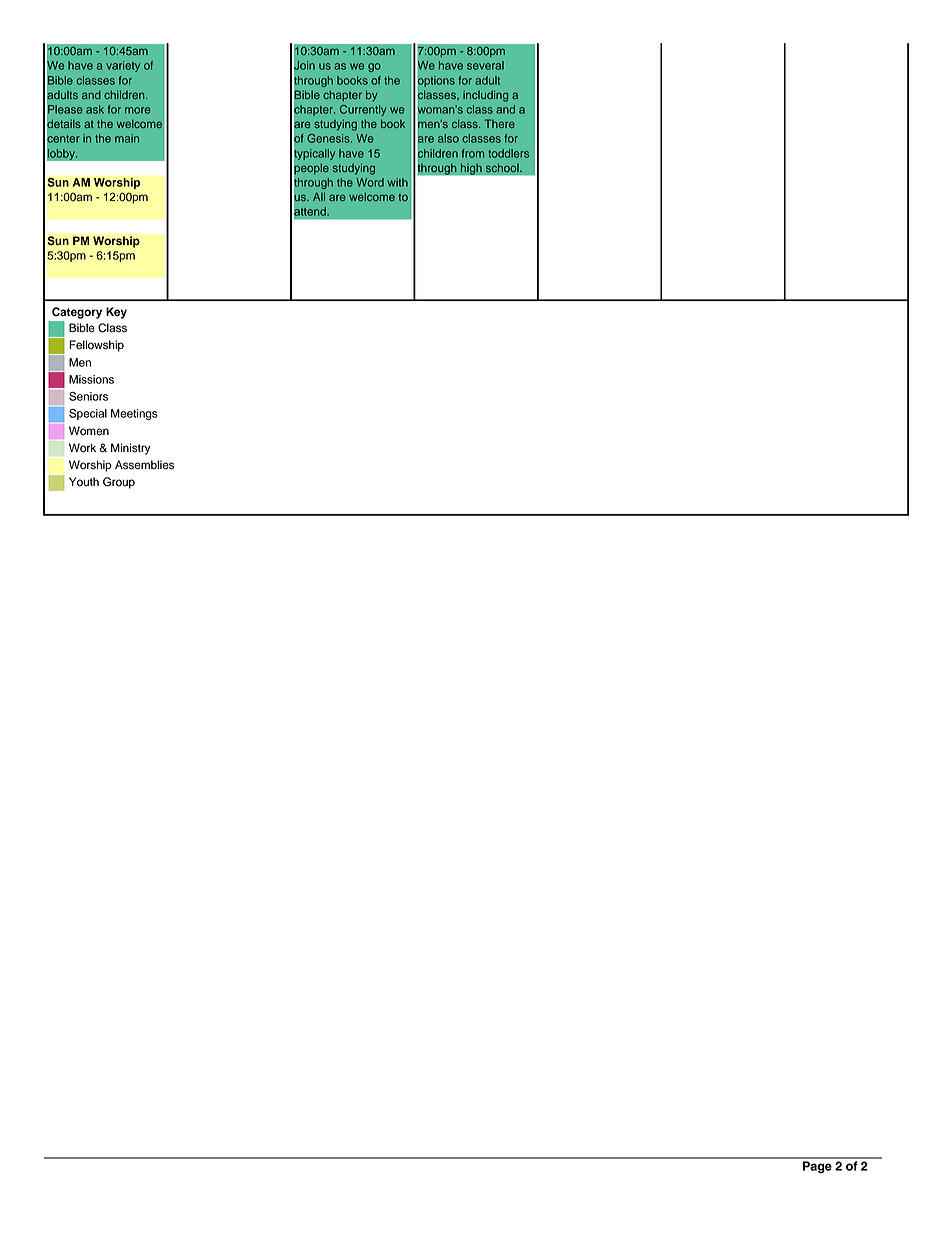 This page has width=952, height=1233. I want to click on Currently, so click(363, 110).
